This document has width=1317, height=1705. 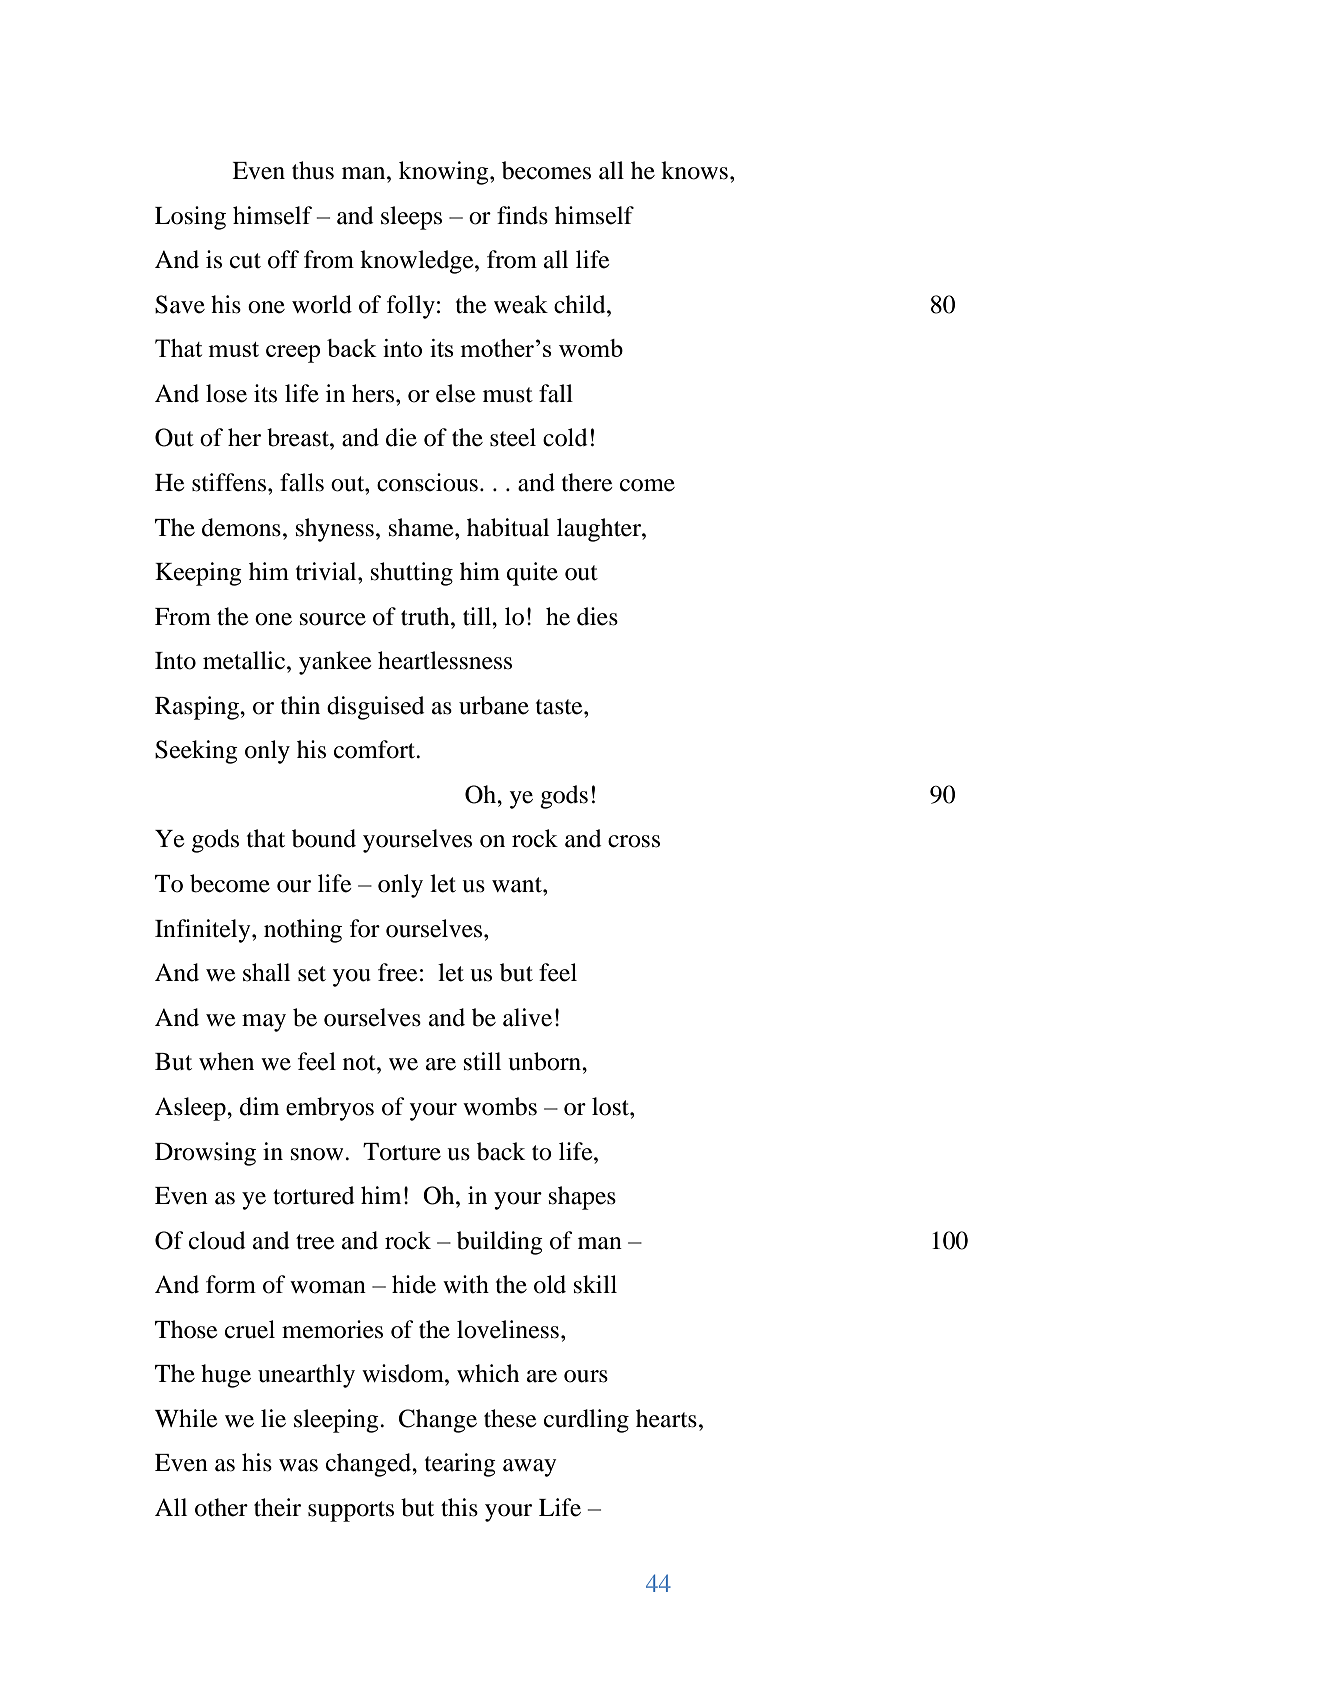 What do you see at coordinates (411, 218) in the document?
I see `sleeps` at bounding box center [411, 218].
